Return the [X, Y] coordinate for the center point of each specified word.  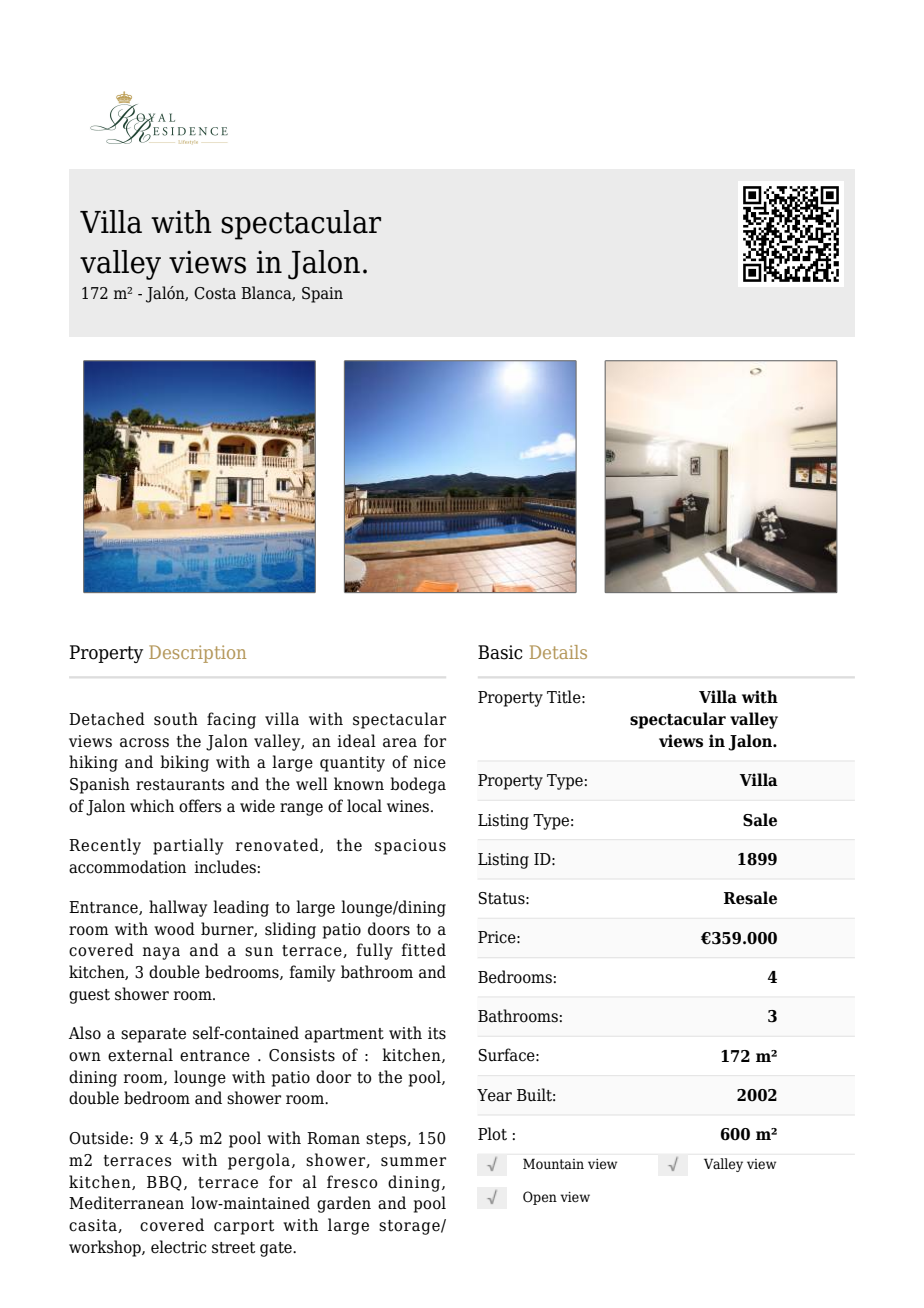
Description [197, 654]
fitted [423, 950]
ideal [356, 741]
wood [174, 929]
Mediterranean [126, 1203]
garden [344, 1204]
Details [558, 652]
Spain [322, 295]
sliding [290, 930]
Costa [215, 293]
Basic [500, 652]
